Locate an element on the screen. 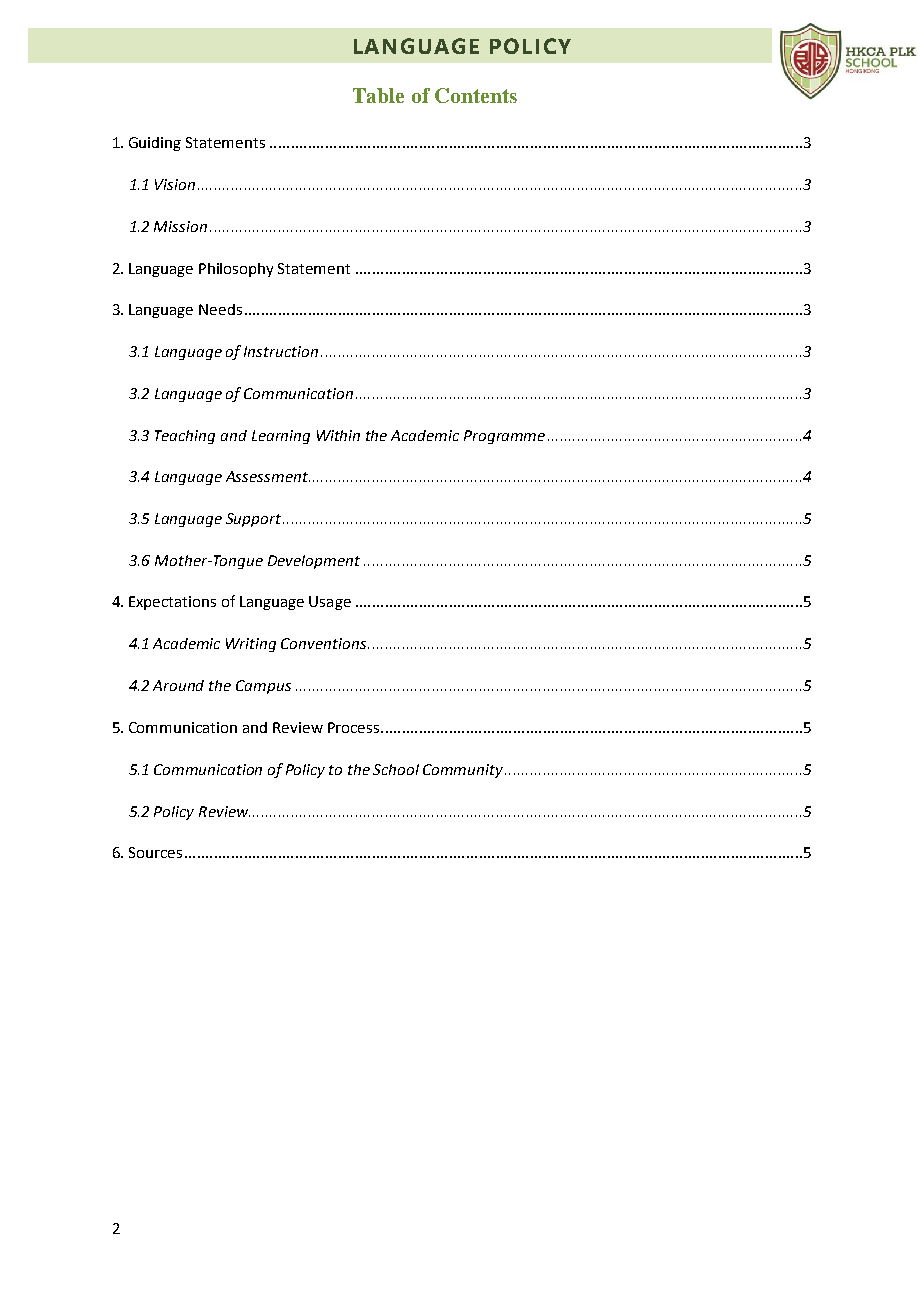  Guiding is located at coordinates (155, 144).
